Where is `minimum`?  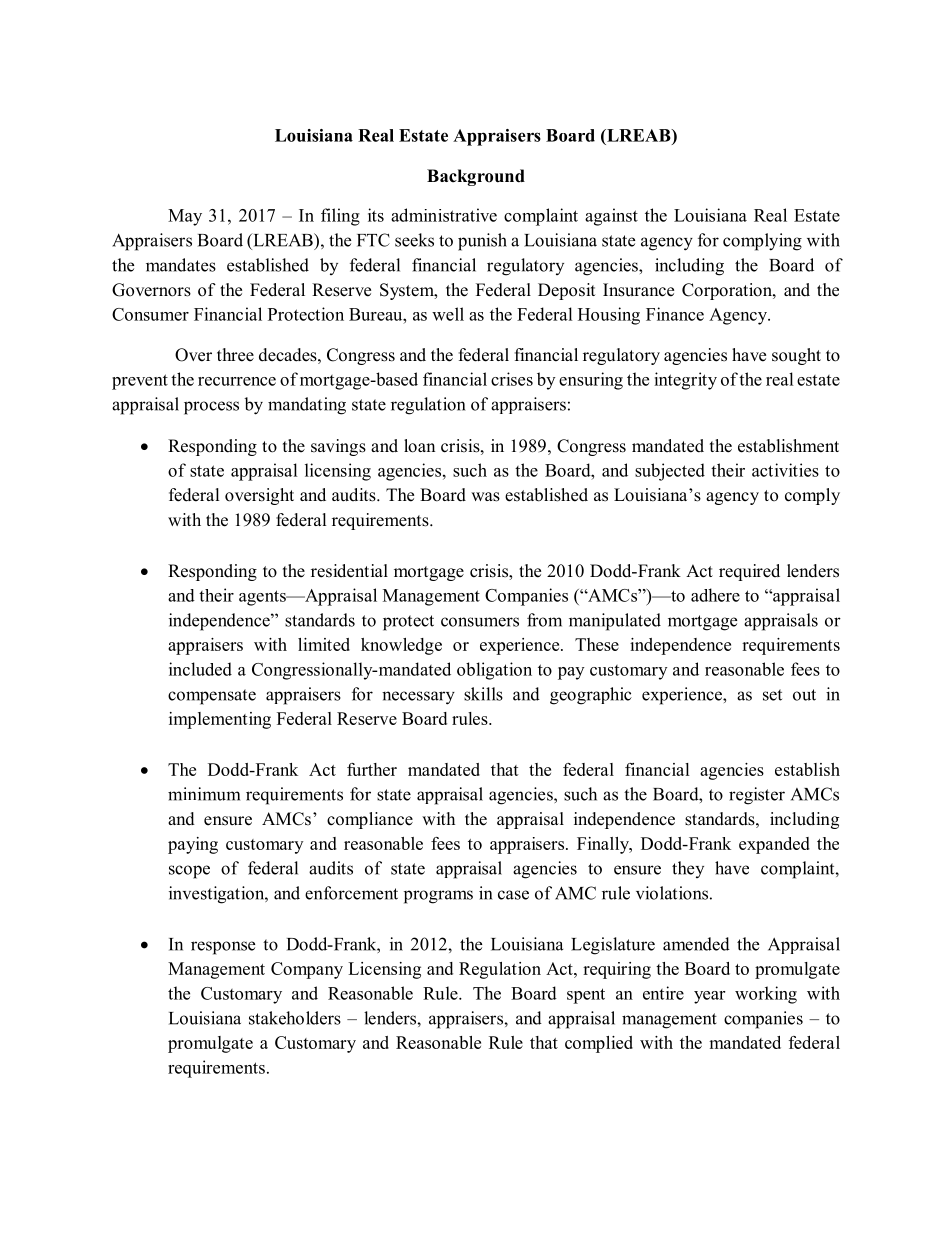
minimum is located at coordinates (204, 794).
